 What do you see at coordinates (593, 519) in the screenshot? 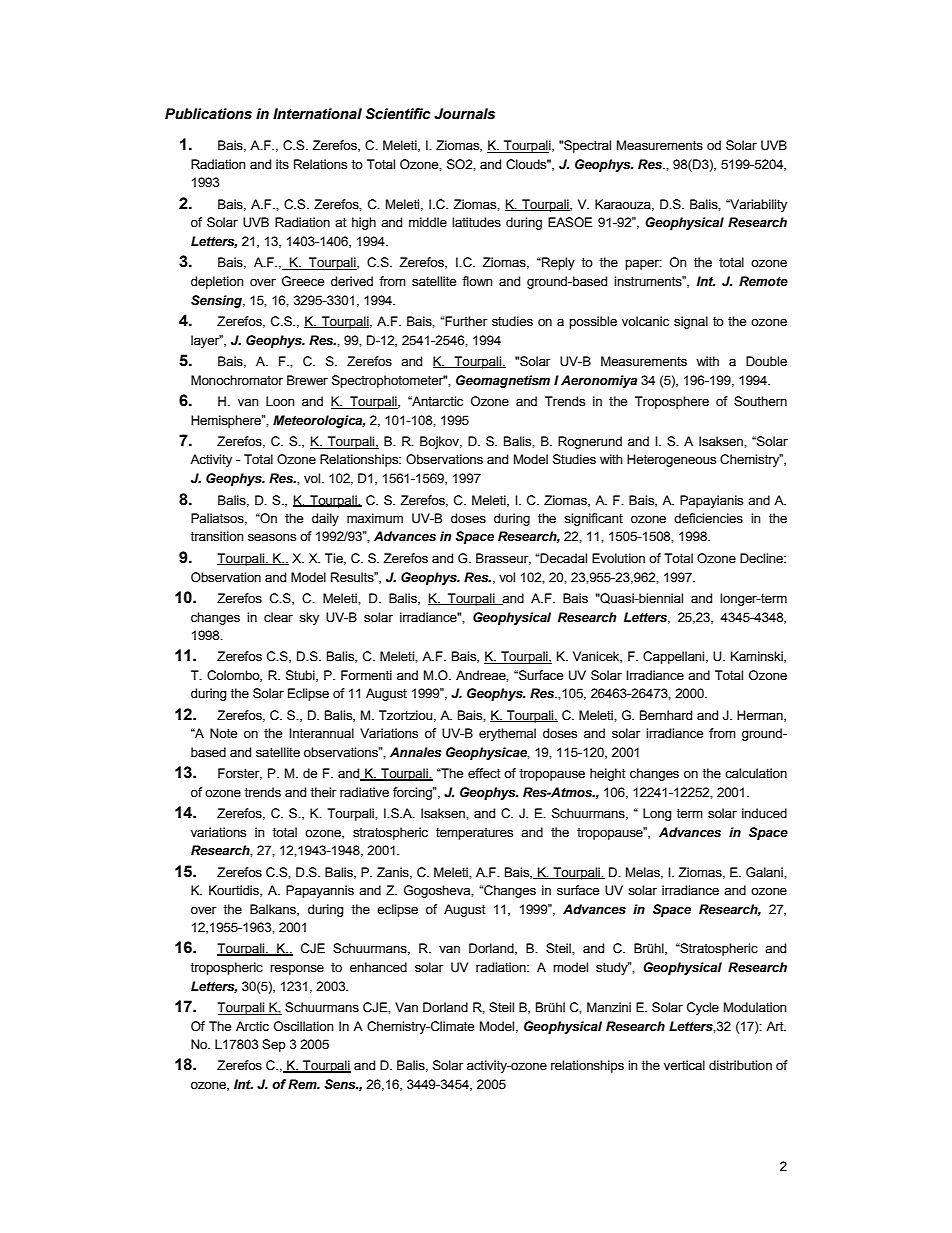
I see `significant` at bounding box center [593, 519].
